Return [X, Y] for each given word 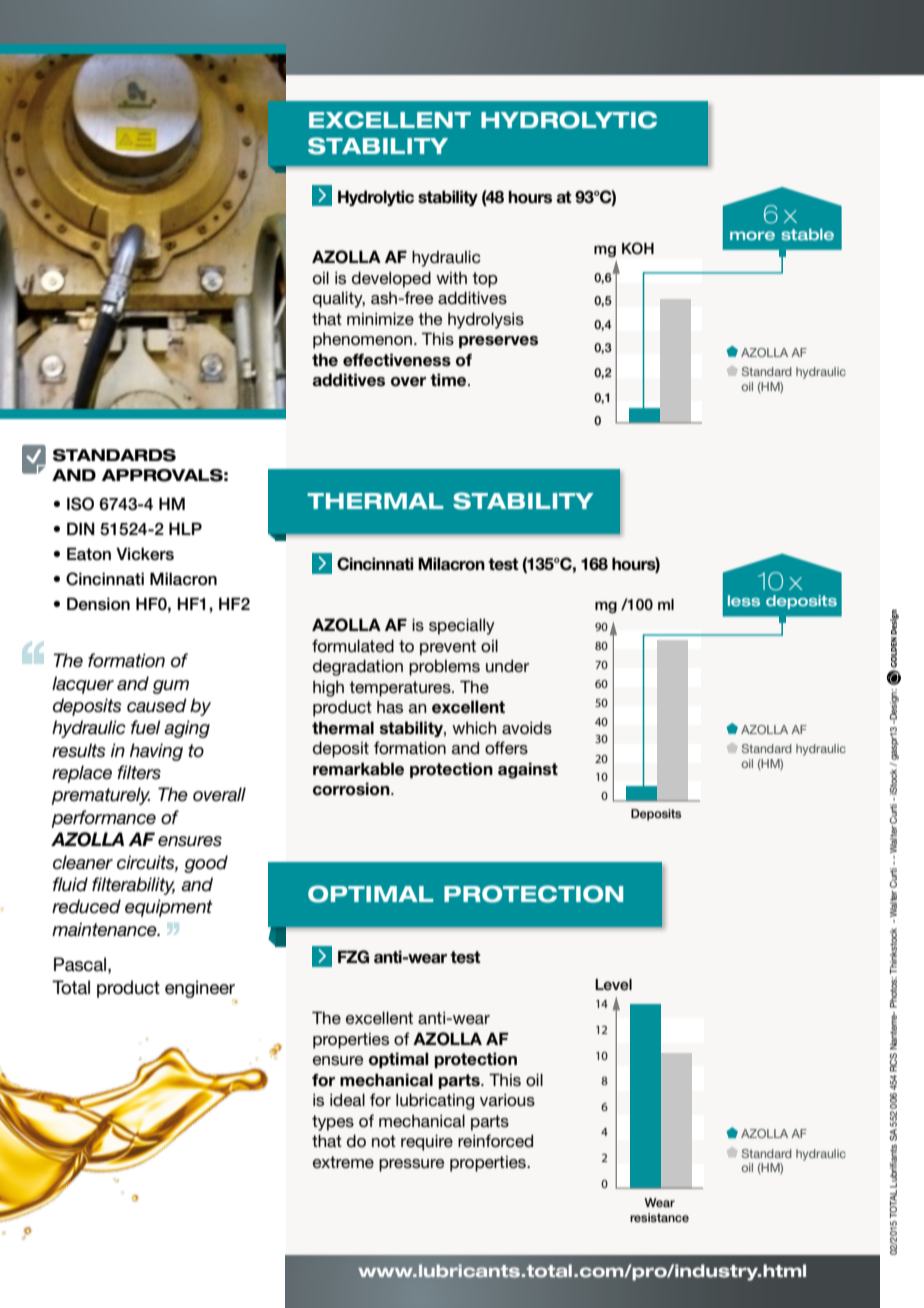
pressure [412, 1165]
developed [391, 279]
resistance [659, 1217]
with [451, 278]
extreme [343, 1162]
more [752, 236]
